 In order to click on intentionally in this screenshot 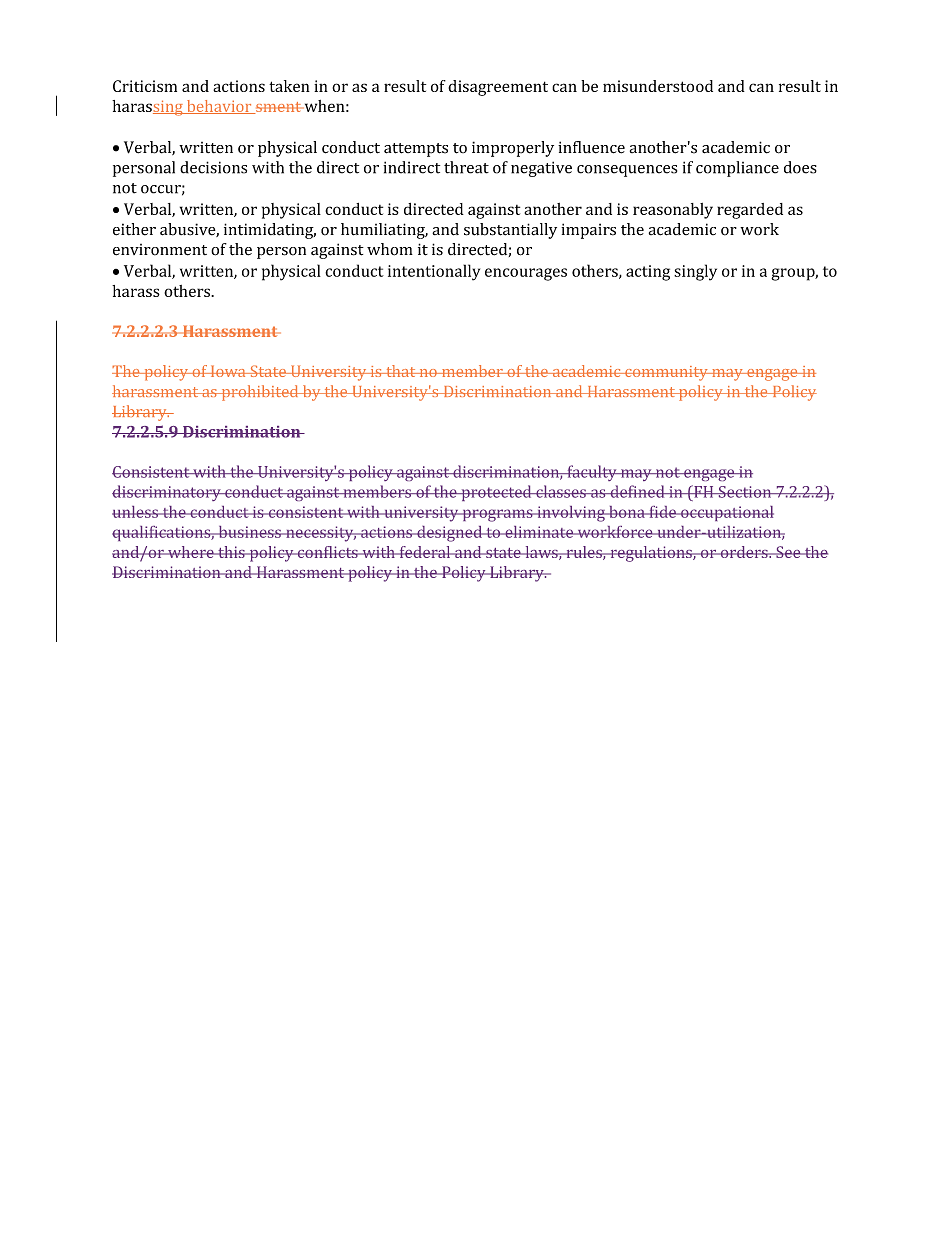, I will do `click(434, 272)`.
